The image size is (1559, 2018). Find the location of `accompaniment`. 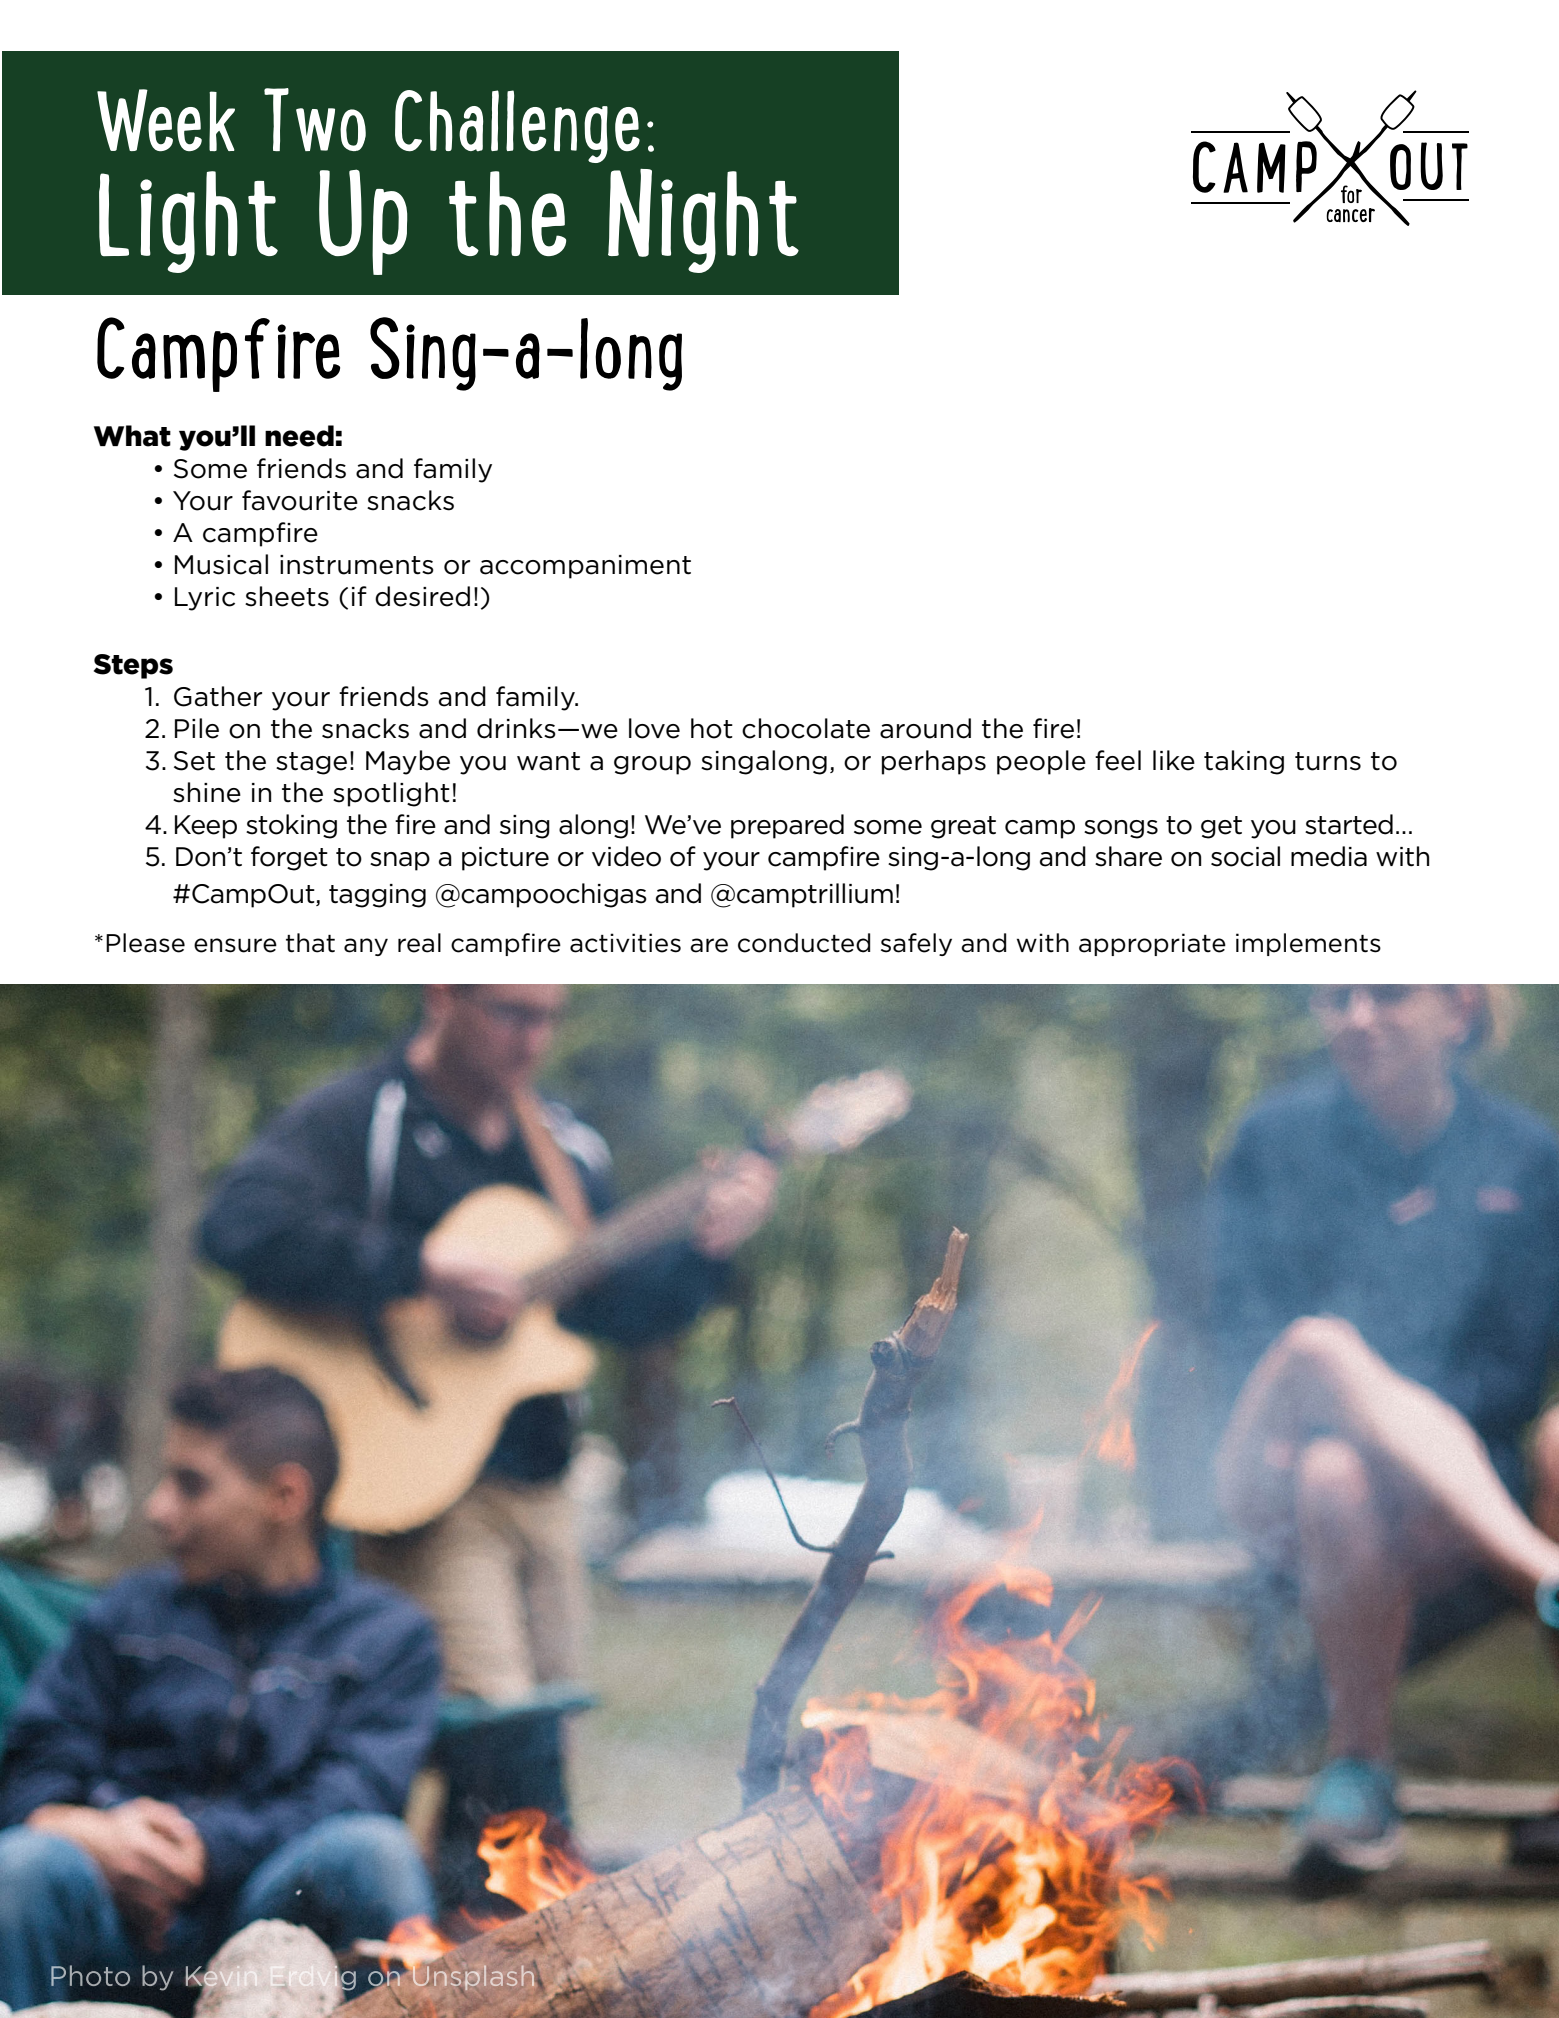

accompaniment is located at coordinates (585, 567).
